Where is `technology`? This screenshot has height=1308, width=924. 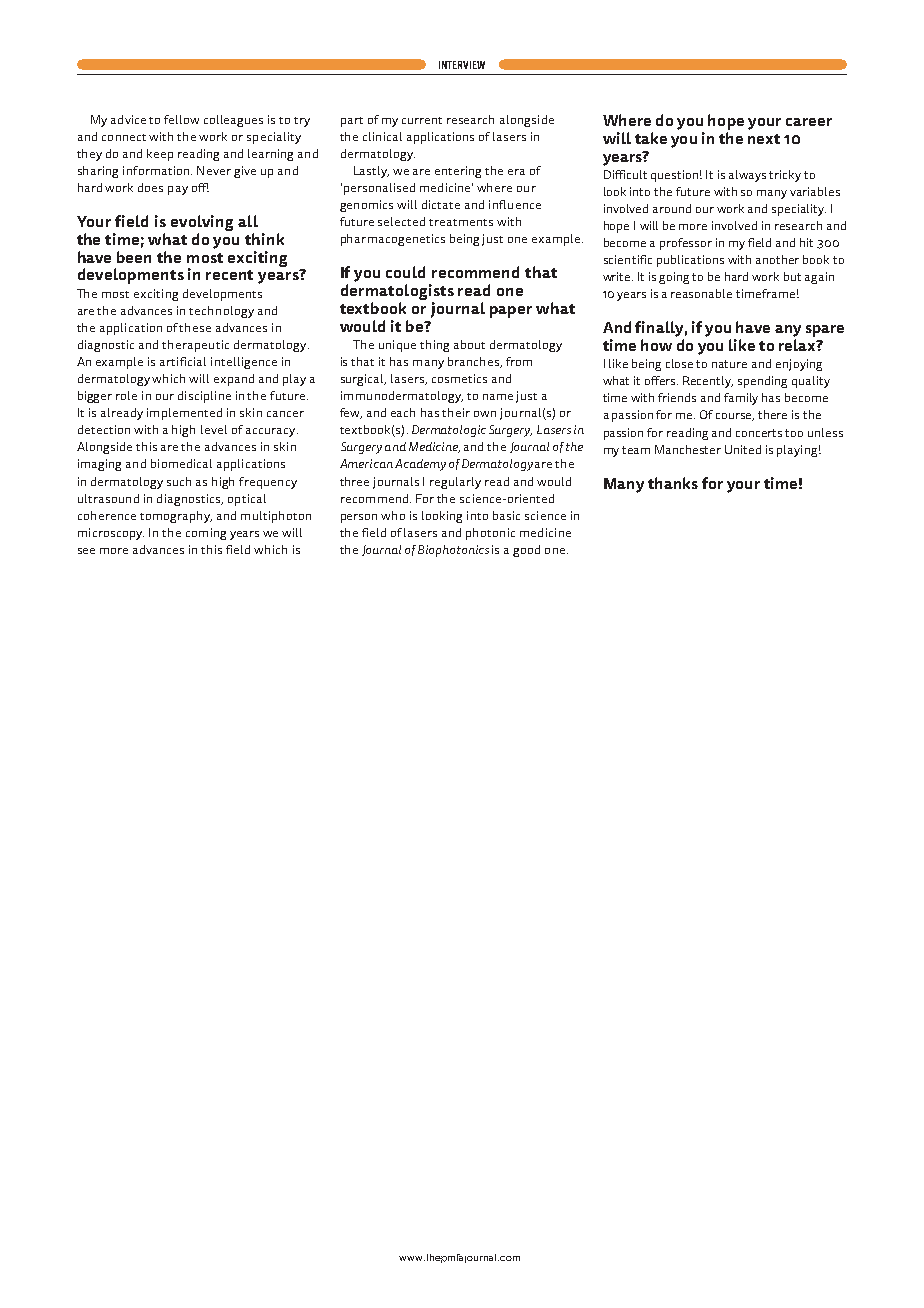 technology is located at coordinates (221, 312).
